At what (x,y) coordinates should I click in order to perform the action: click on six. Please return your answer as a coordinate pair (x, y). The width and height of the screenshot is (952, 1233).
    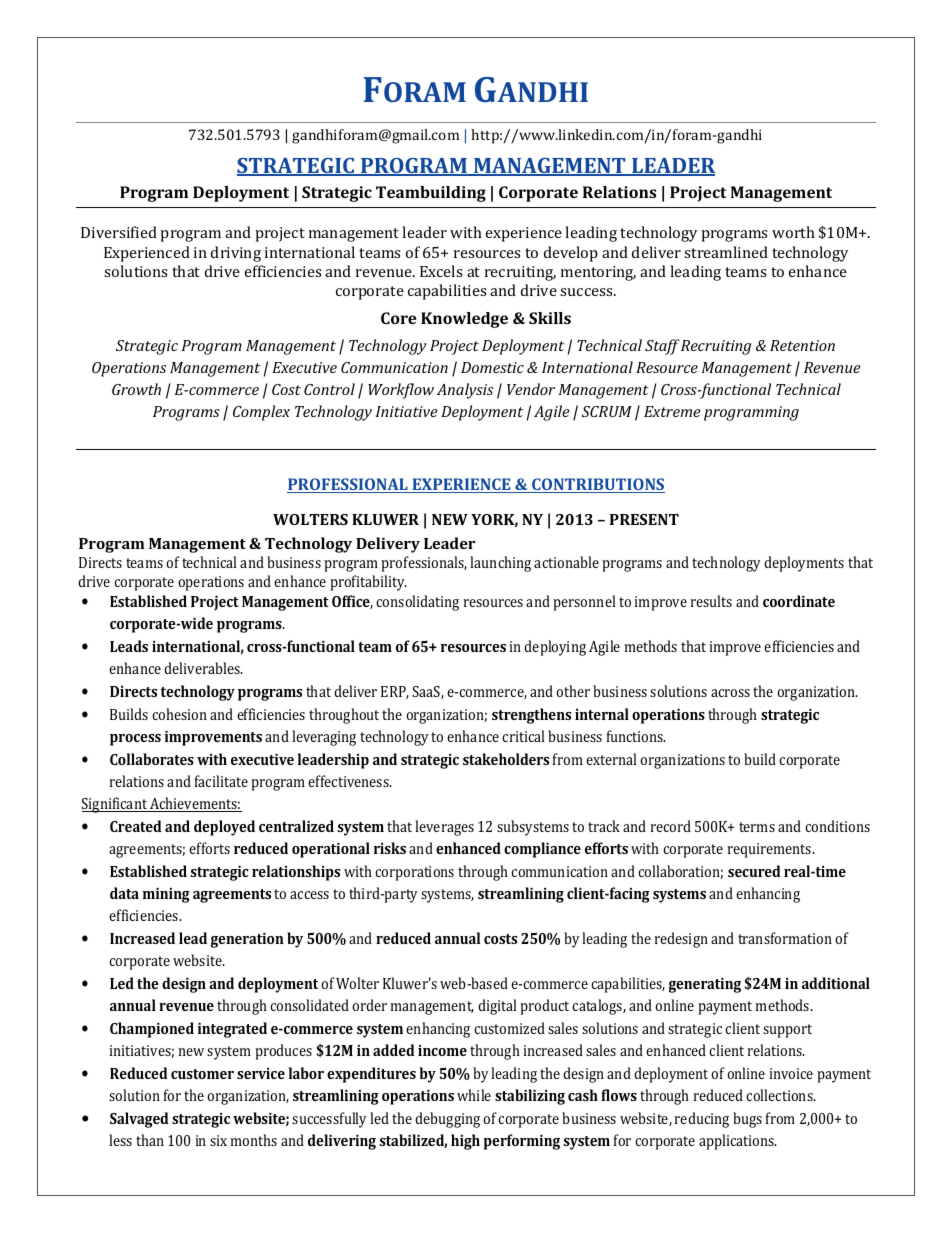
    Looking at the image, I should click on (218, 1140).
